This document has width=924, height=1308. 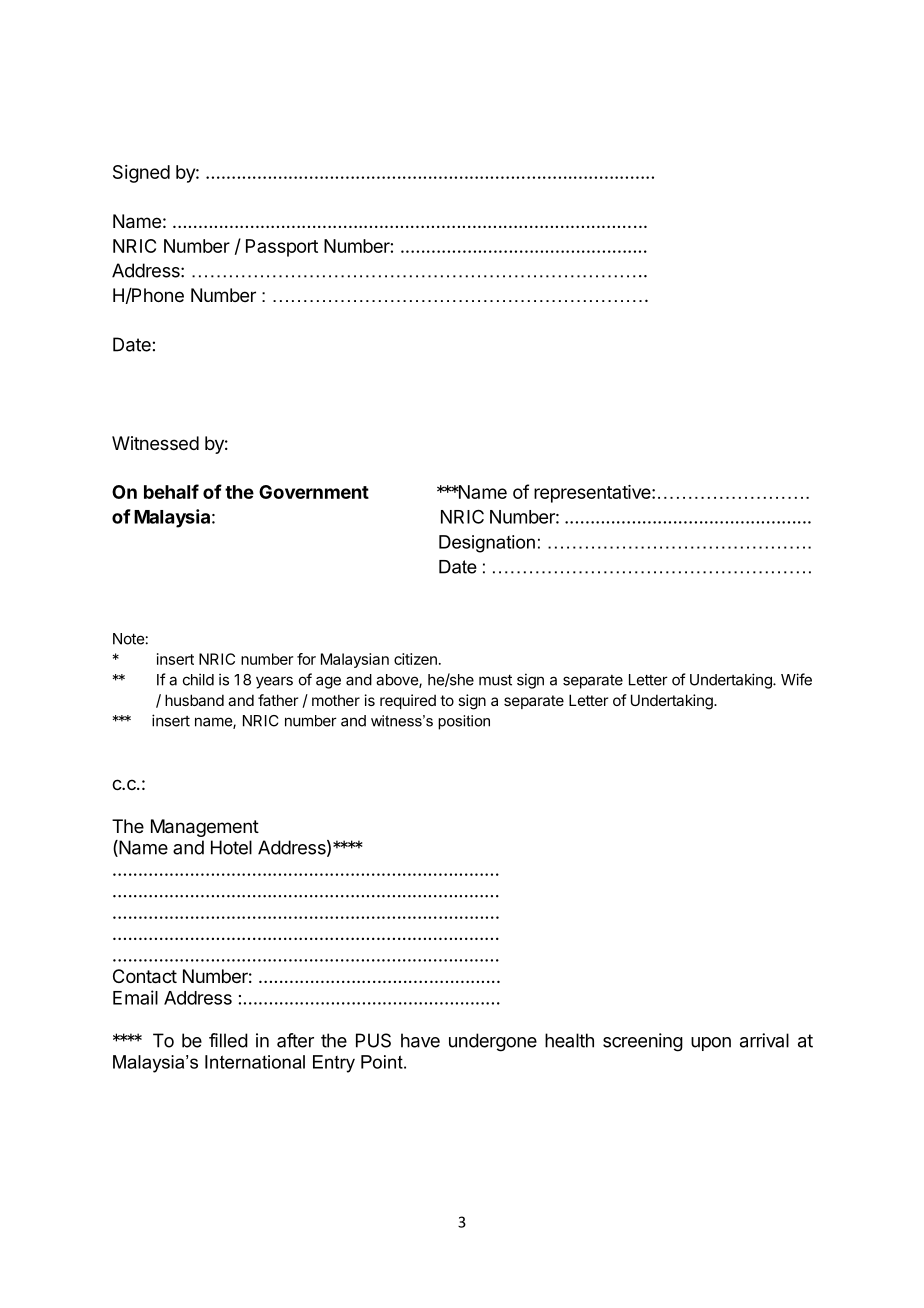 What do you see at coordinates (464, 722) in the document?
I see `position` at bounding box center [464, 722].
